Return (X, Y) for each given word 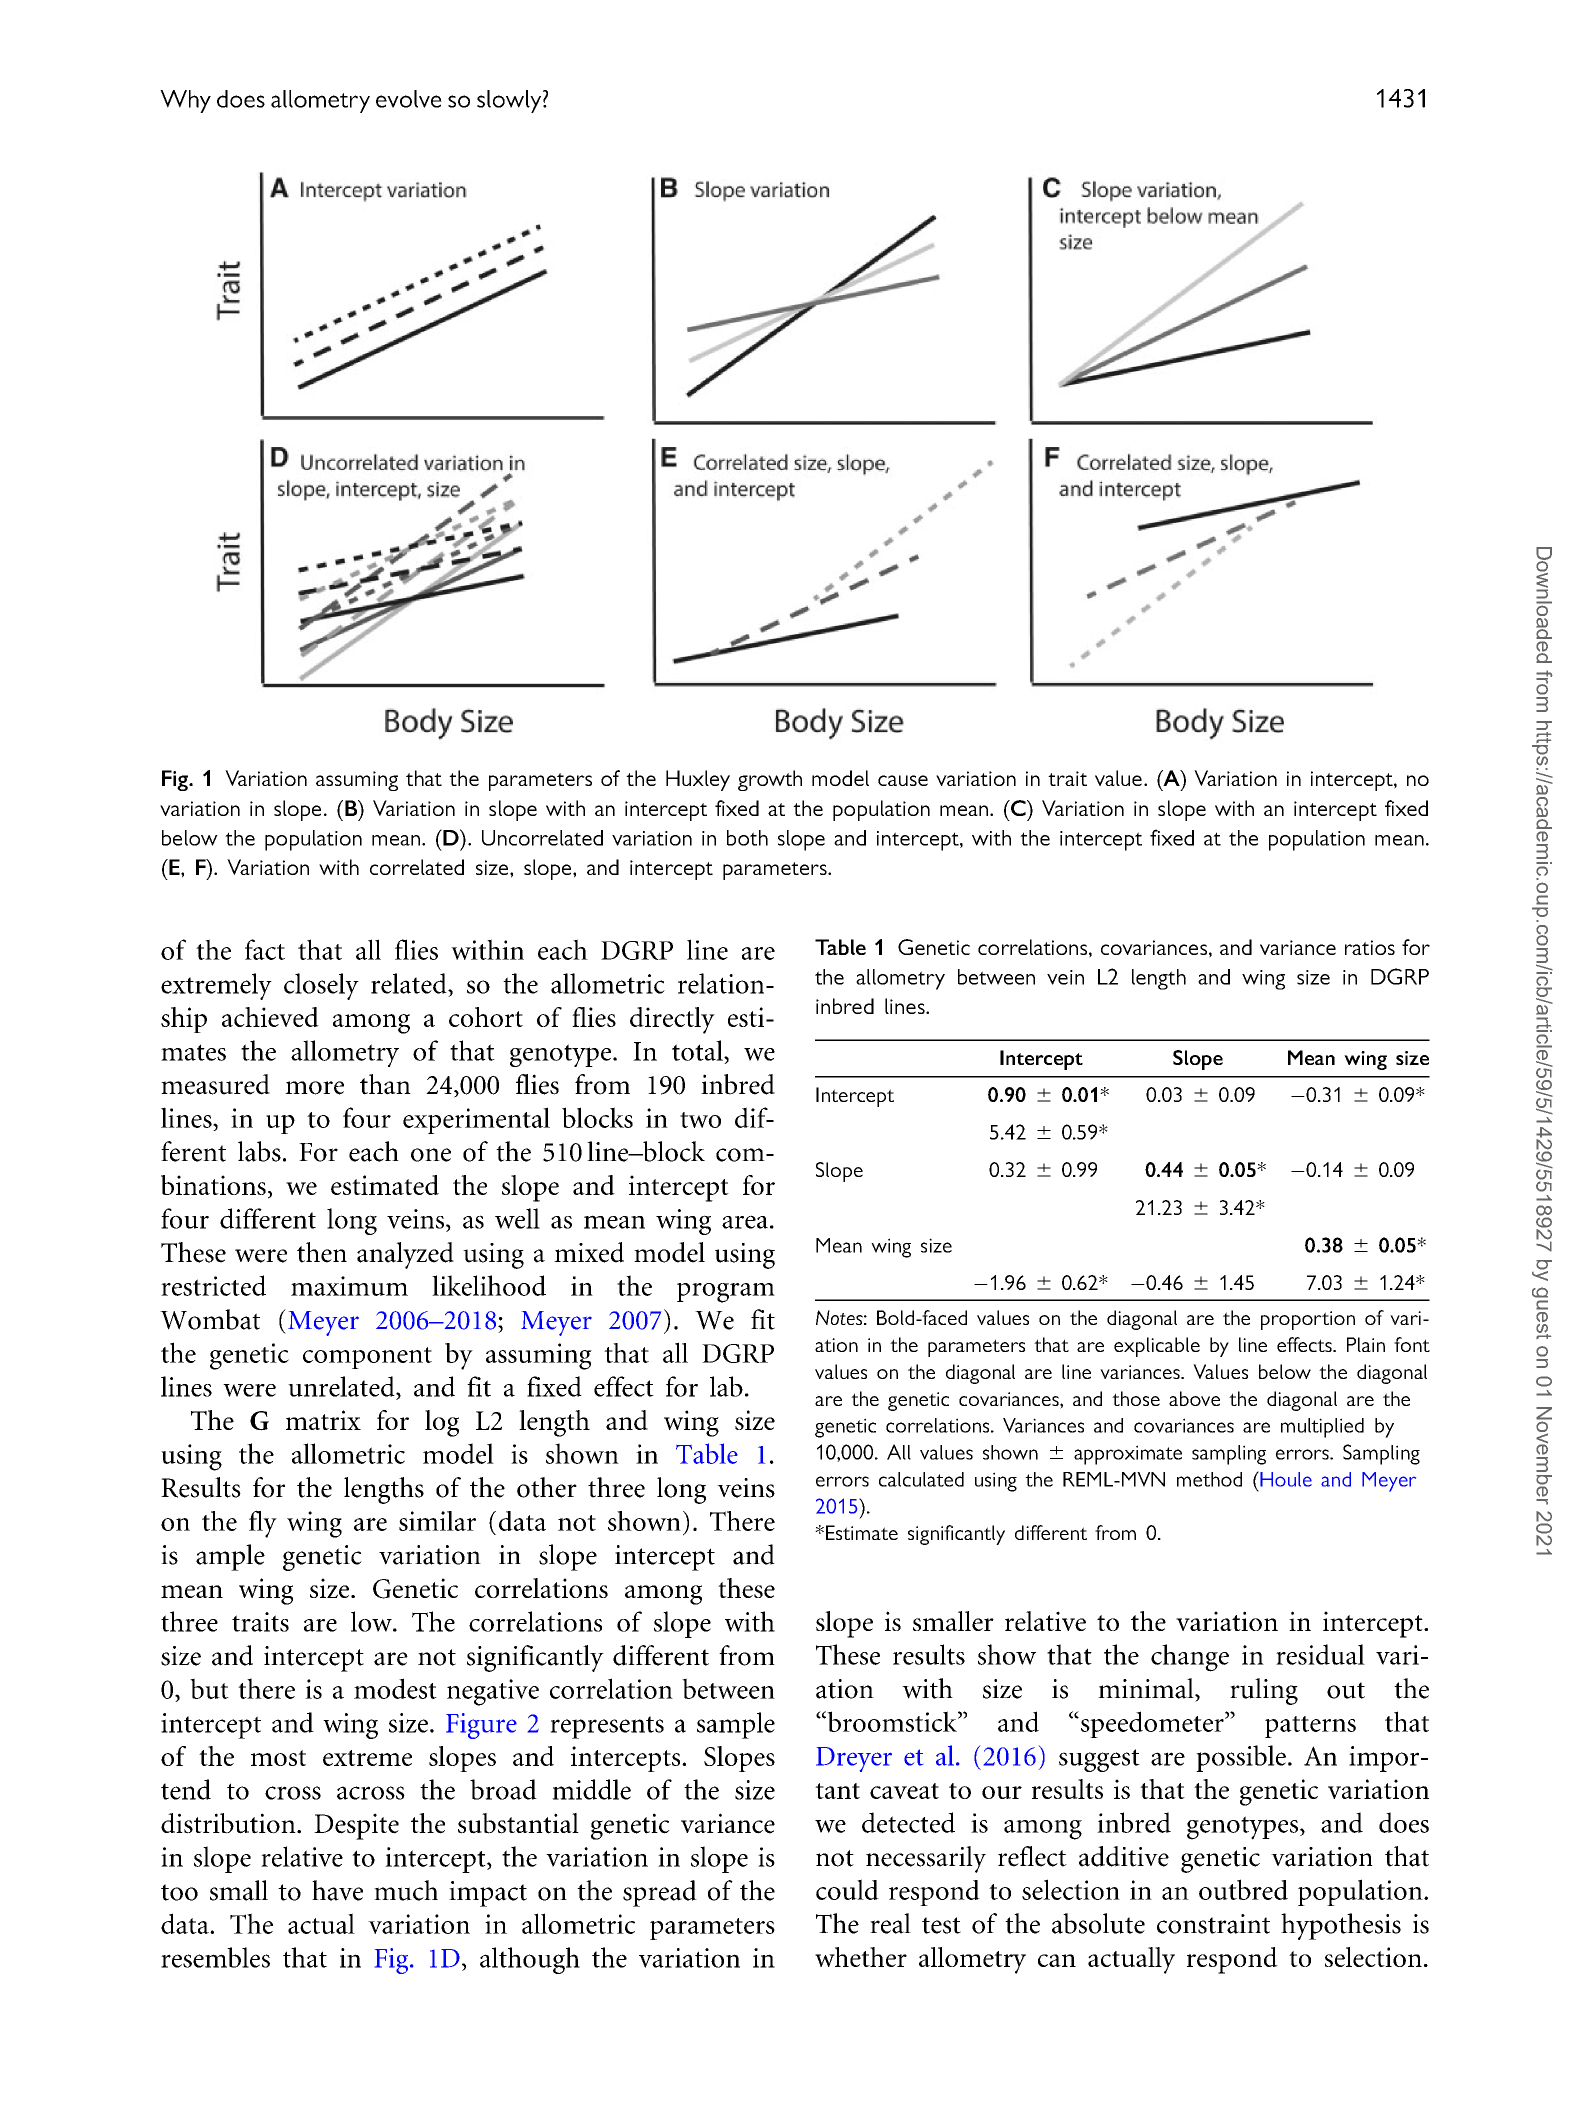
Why (185, 101)
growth (770, 780)
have (337, 1890)
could (847, 1889)
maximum (349, 1286)
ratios (1370, 947)
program (726, 1293)
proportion (1308, 1320)
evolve (409, 99)
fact (265, 949)
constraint (1213, 1924)
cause (903, 780)
